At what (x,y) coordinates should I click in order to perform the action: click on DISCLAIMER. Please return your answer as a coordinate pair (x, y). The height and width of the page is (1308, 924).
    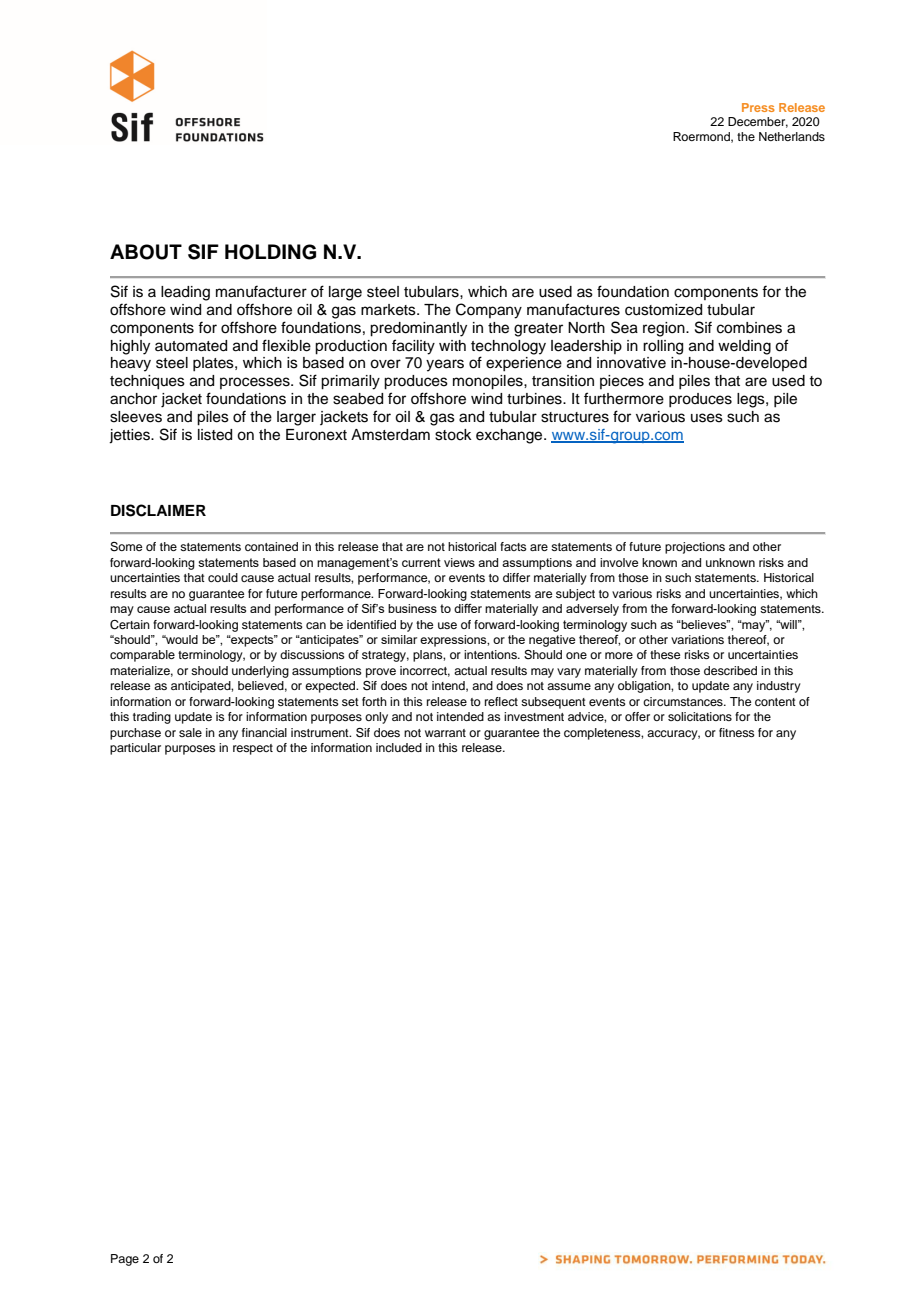
    Looking at the image, I should click on (158, 510).
